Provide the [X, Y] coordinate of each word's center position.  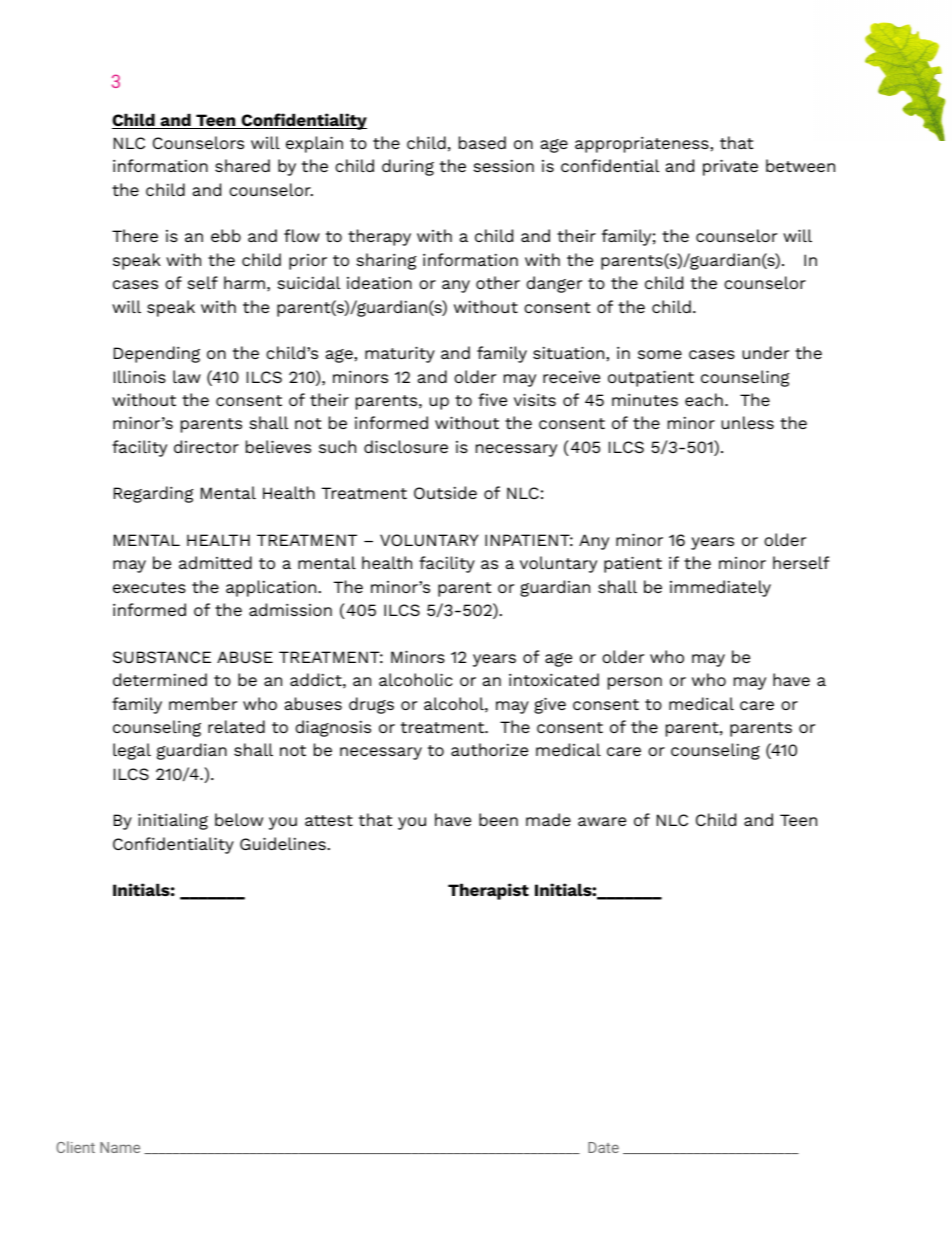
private [730, 167]
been [498, 819]
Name [120, 1147]
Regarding [154, 494]
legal [132, 751]
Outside [445, 492]
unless [747, 422]
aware [602, 821]
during [408, 167]
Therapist [488, 891]
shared [242, 165]
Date [603, 1147]
